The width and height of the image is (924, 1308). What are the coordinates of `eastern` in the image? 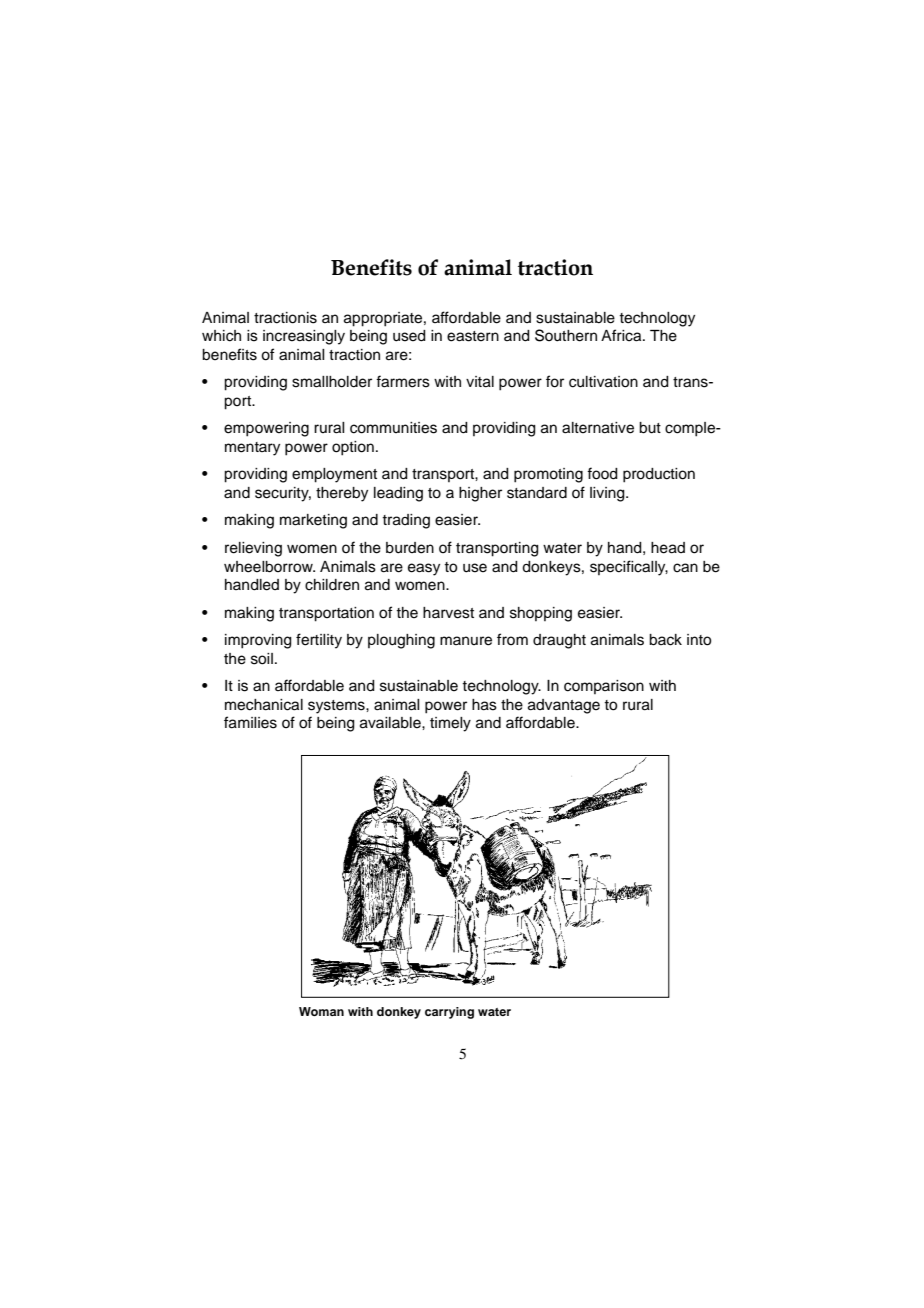 It's located at (473, 336).
